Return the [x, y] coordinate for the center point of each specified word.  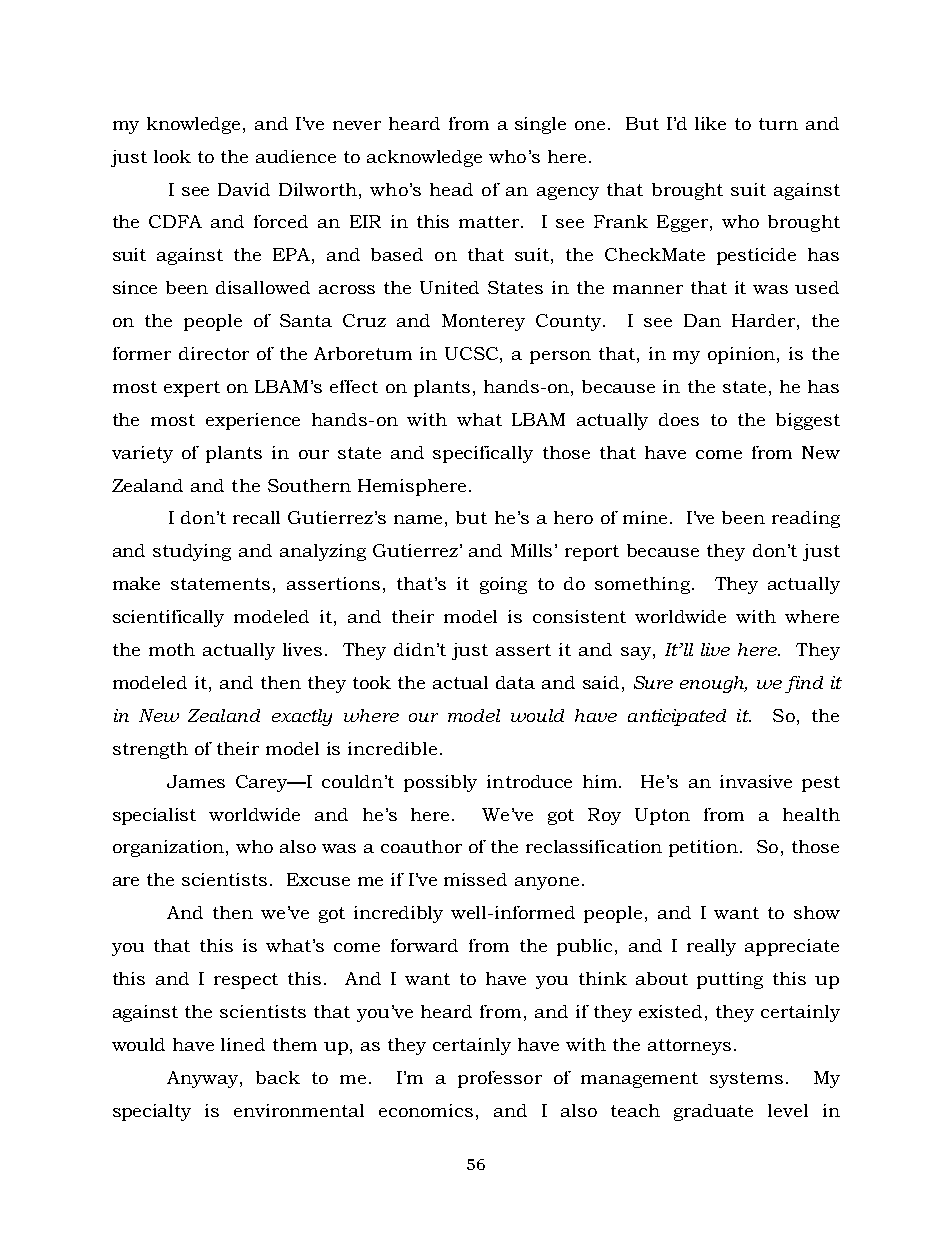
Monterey [483, 322]
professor [500, 1079]
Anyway [204, 1079]
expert [192, 389]
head [451, 189]
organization [170, 848]
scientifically [168, 618]
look [172, 156]
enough [713, 684]
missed [475, 879]
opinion [743, 355]
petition [703, 848]
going [503, 585]
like [710, 123]
